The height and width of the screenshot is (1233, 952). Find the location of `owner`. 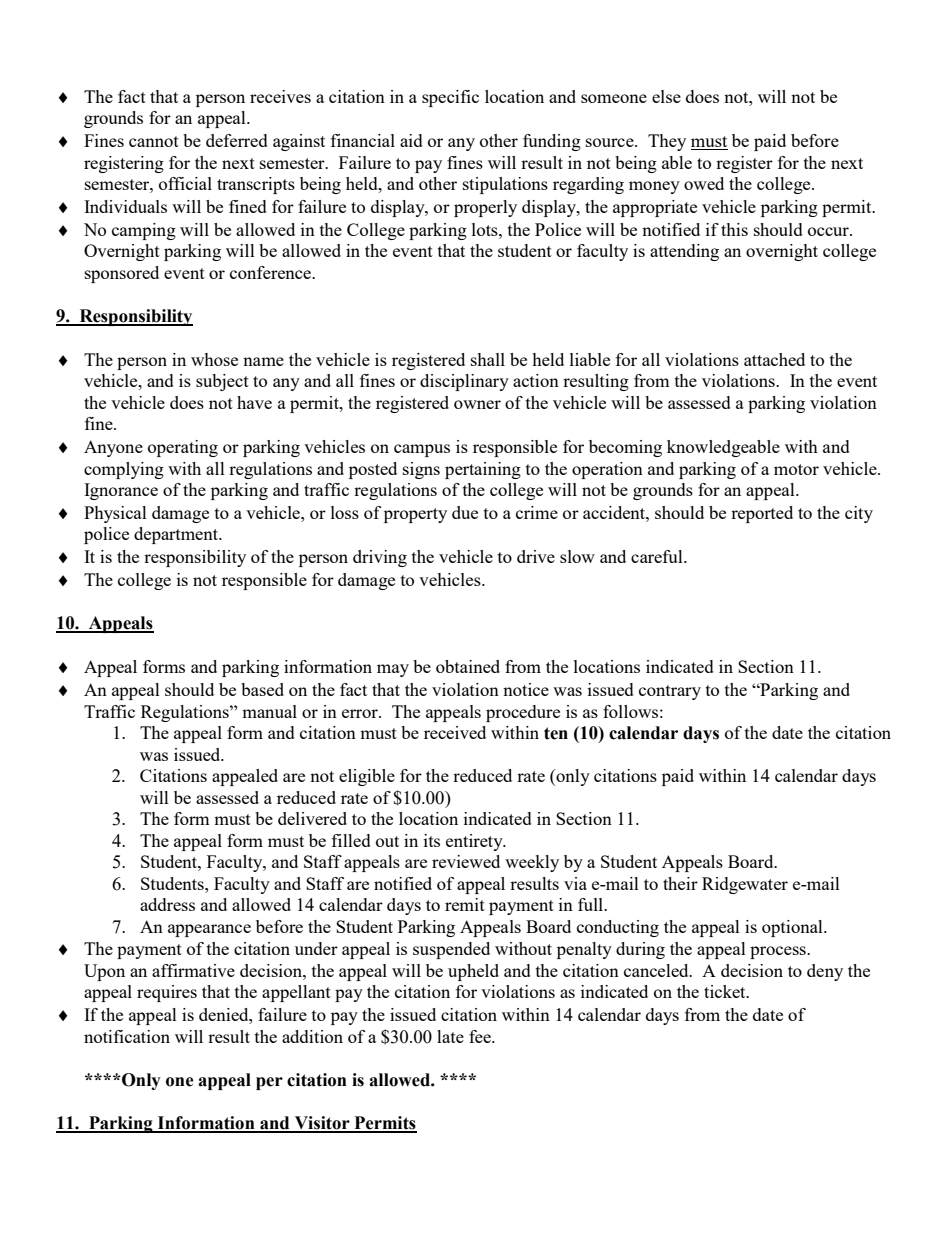

owner is located at coordinates (477, 404).
